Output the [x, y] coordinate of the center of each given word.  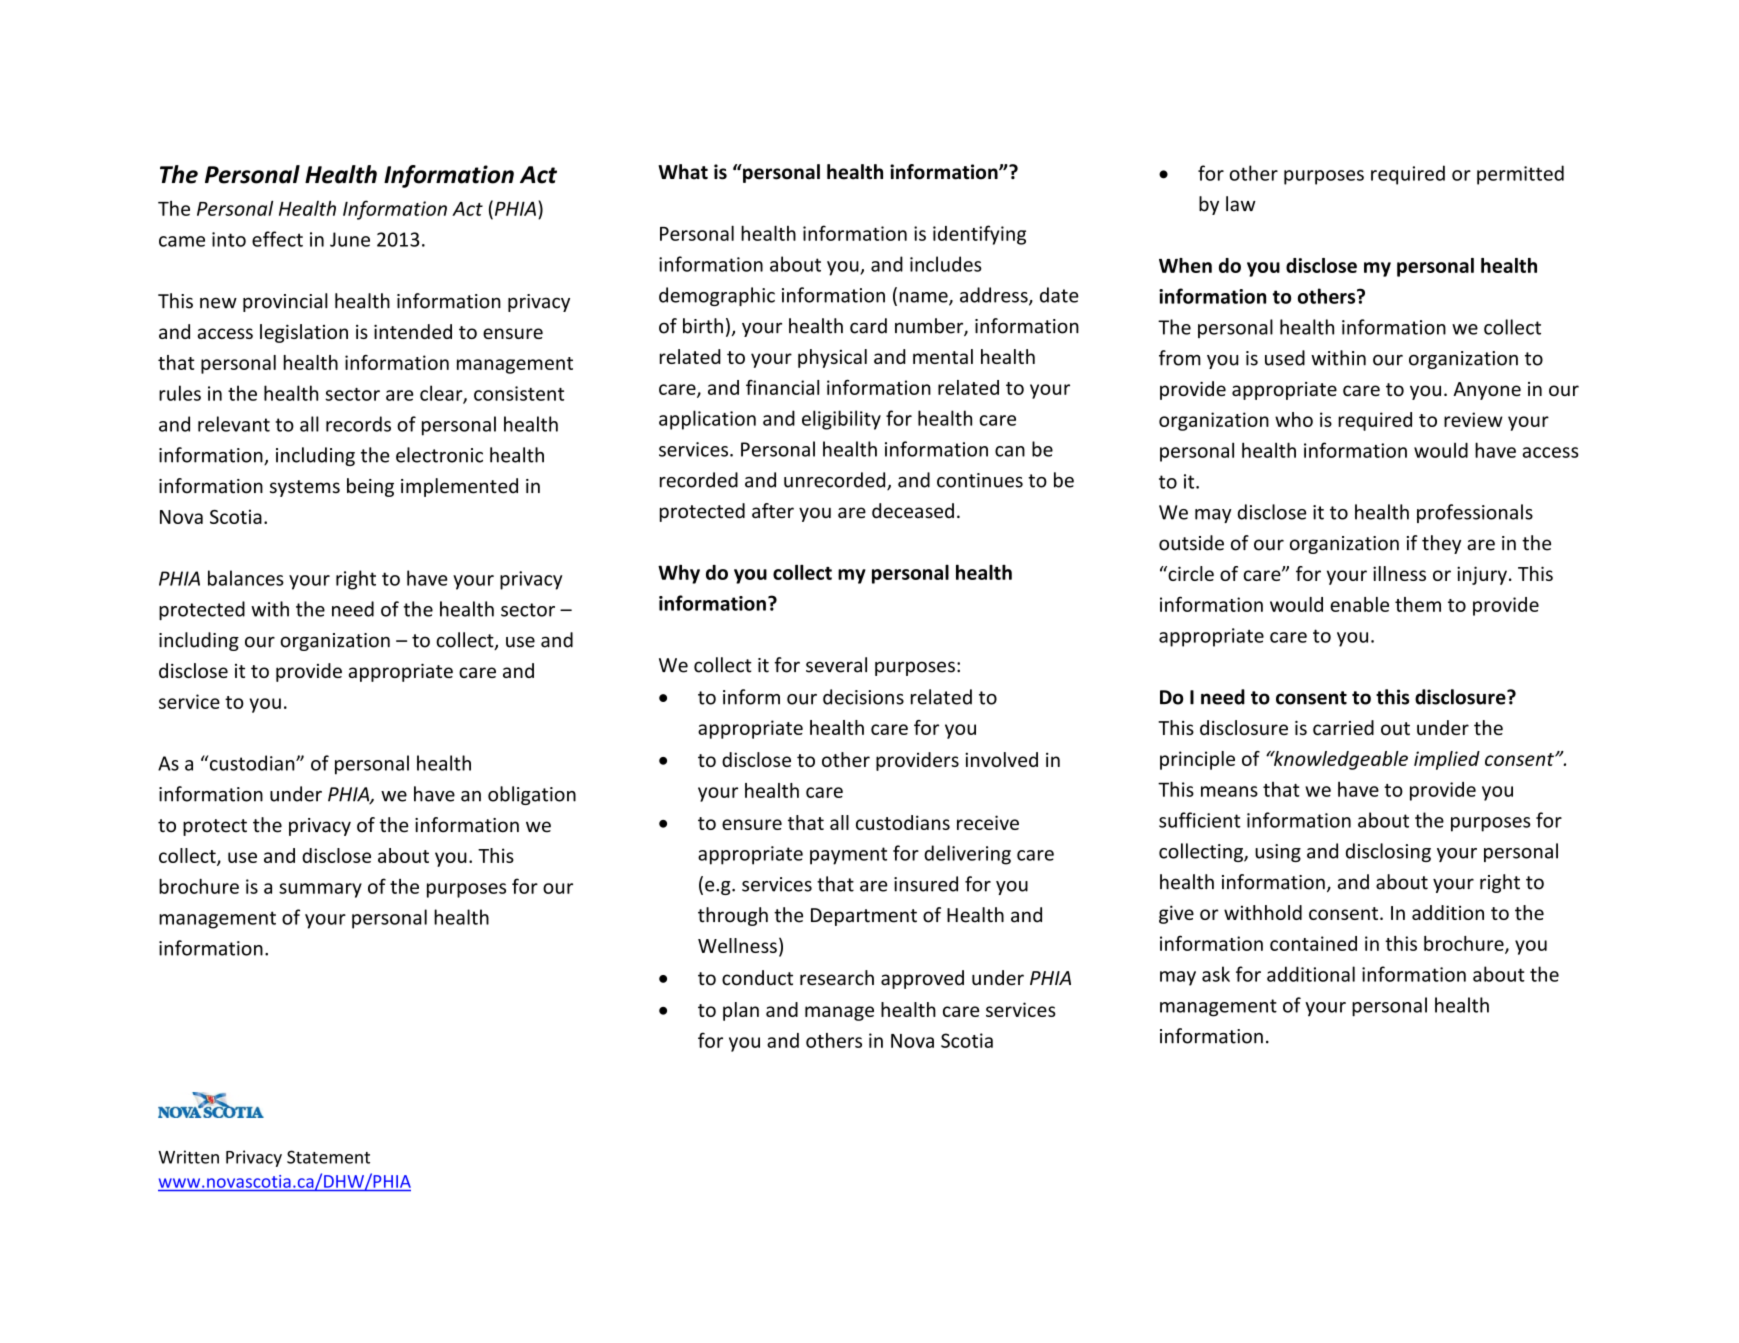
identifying [979, 235]
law [1241, 204]
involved [1001, 759]
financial [782, 387]
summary [320, 890]
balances [246, 578]
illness [1399, 573]
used [1285, 358]
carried [1343, 727]
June [350, 239]
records [358, 424]
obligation [532, 795]
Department [864, 917]
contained [1313, 943]
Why [679, 574]
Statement [328, 1157]
